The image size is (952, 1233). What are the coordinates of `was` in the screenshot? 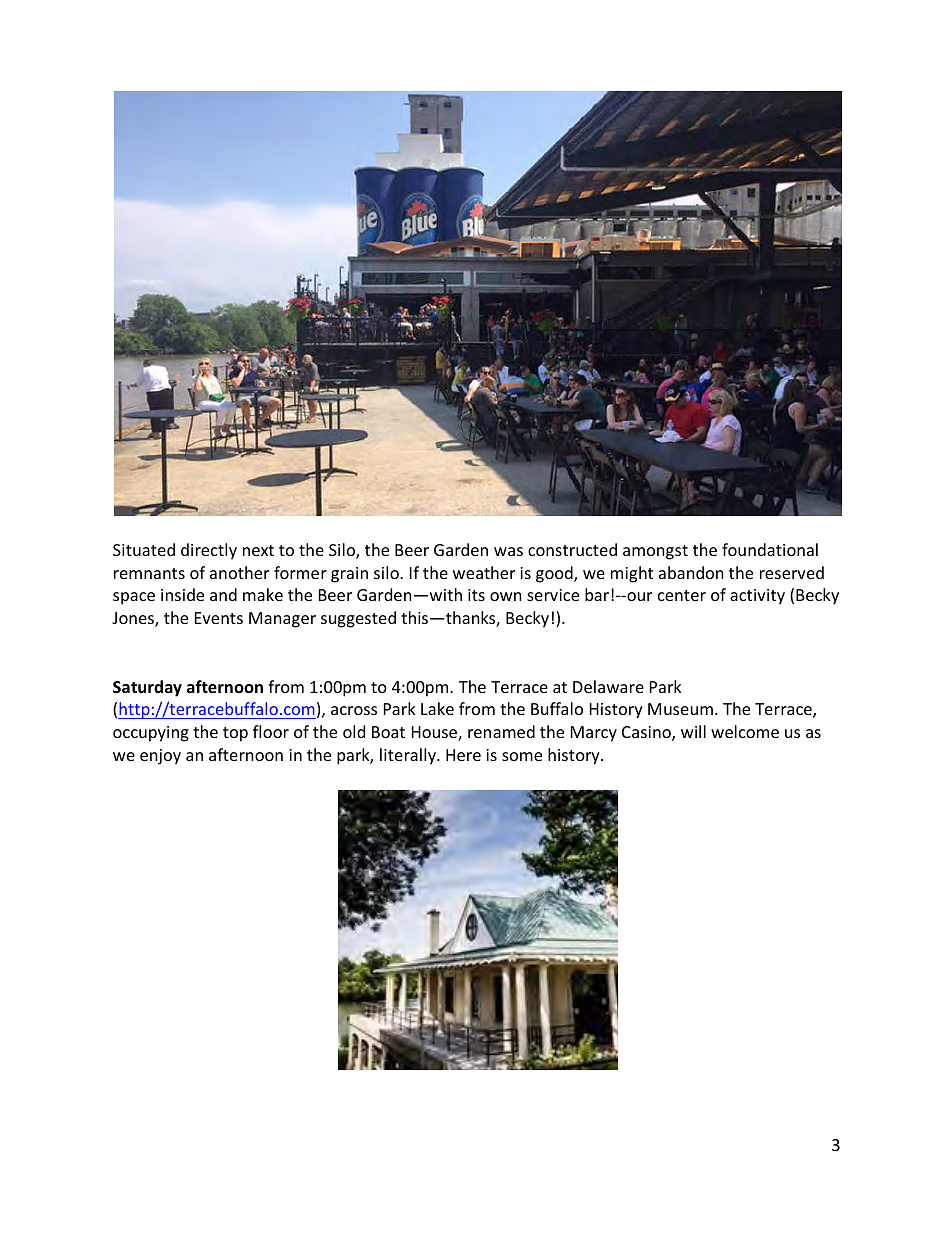 It's located at (508, 551).
